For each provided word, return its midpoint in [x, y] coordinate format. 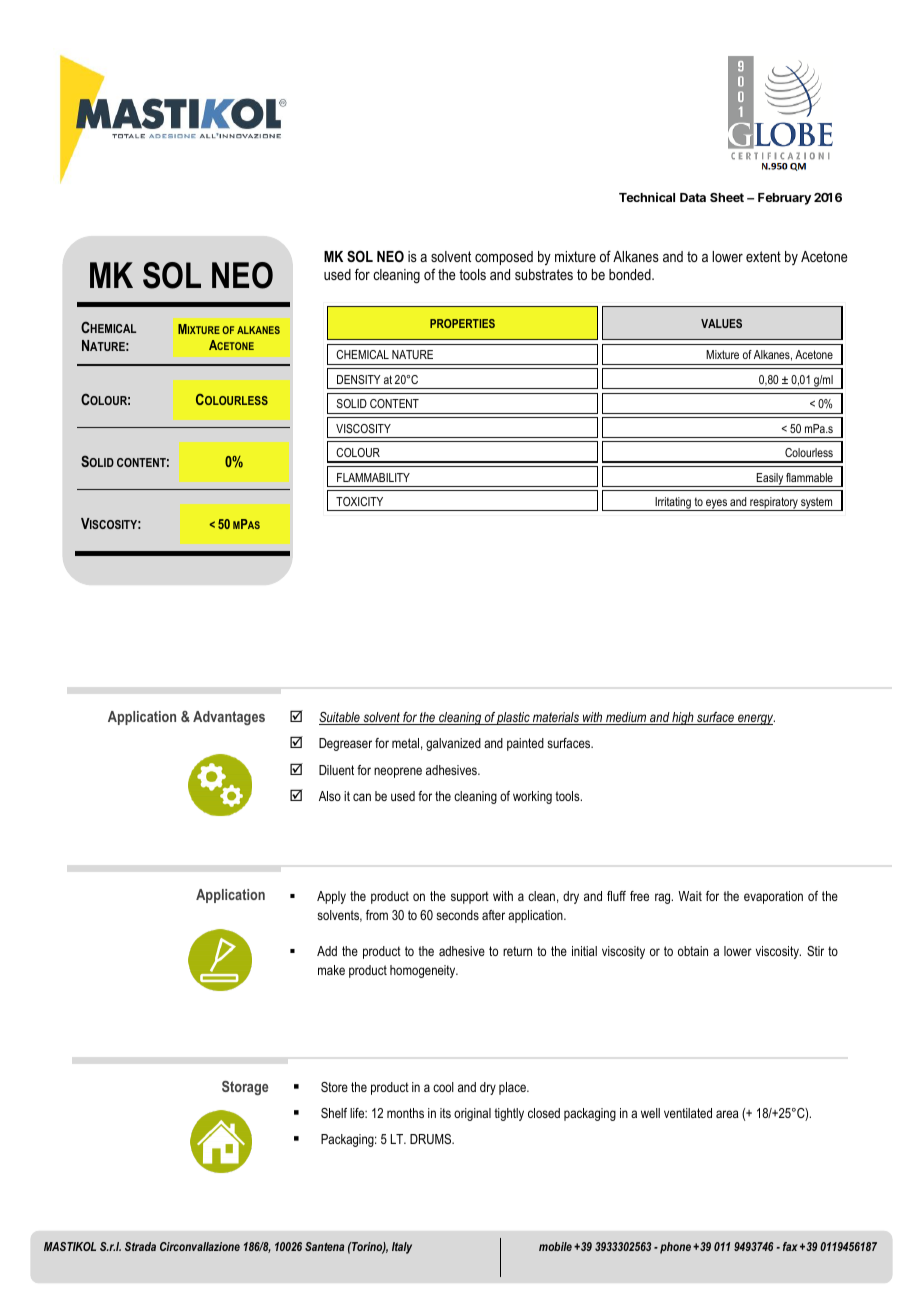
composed [504, 258]
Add [327, 951]
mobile [555, 1246]
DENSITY [359, 379]
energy [755, 719]
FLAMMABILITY [373, 477]
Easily [769, 480]
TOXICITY [359, 501]
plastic [514, 718]
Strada [140, 1246]
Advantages [229, 718]
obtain [693, 951]
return [517, 951]
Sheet [727, 197]
